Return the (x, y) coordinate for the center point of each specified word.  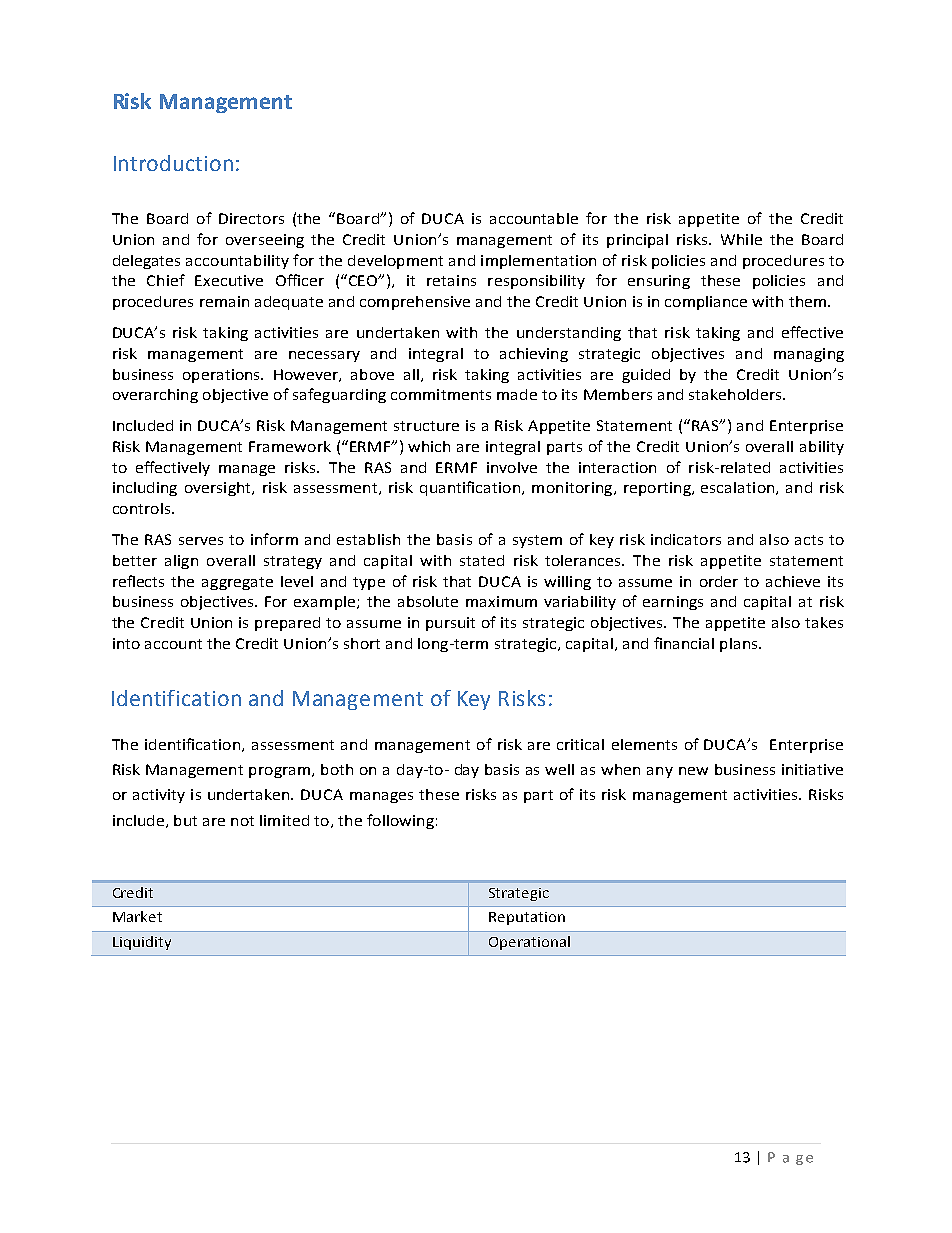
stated (482, 560)
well (559, 769)
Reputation (527, 918)
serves (201, 541)
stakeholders (735, 394)
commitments (441, 394)
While (741, 239)
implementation (538, 262)
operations (222, 376)
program (279, 772)
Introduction (173, 163)
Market (137, 916)
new (693, 771)
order (719, 581)
